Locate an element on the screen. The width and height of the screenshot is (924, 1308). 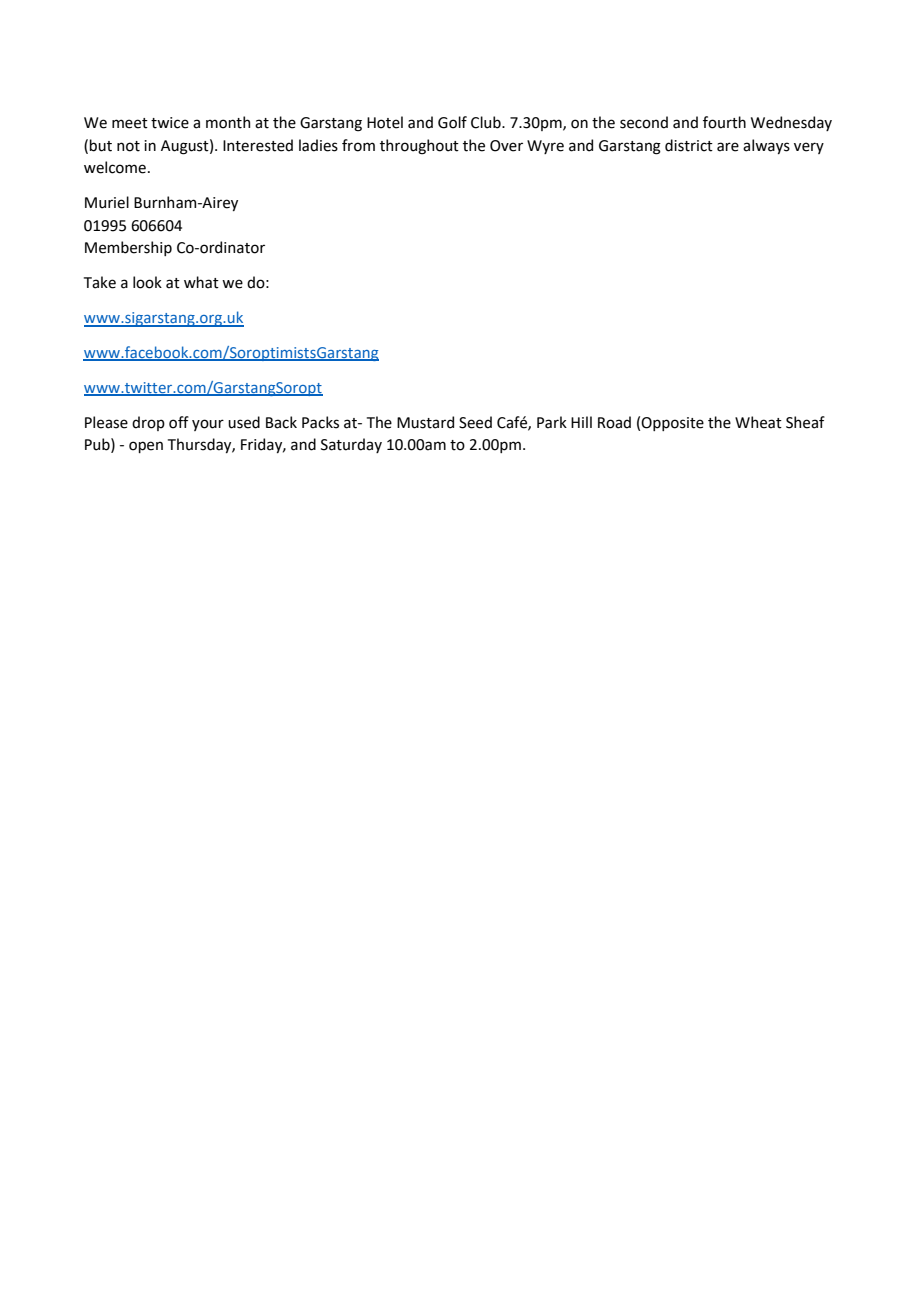
Take is located at coordinates (100, 282).
